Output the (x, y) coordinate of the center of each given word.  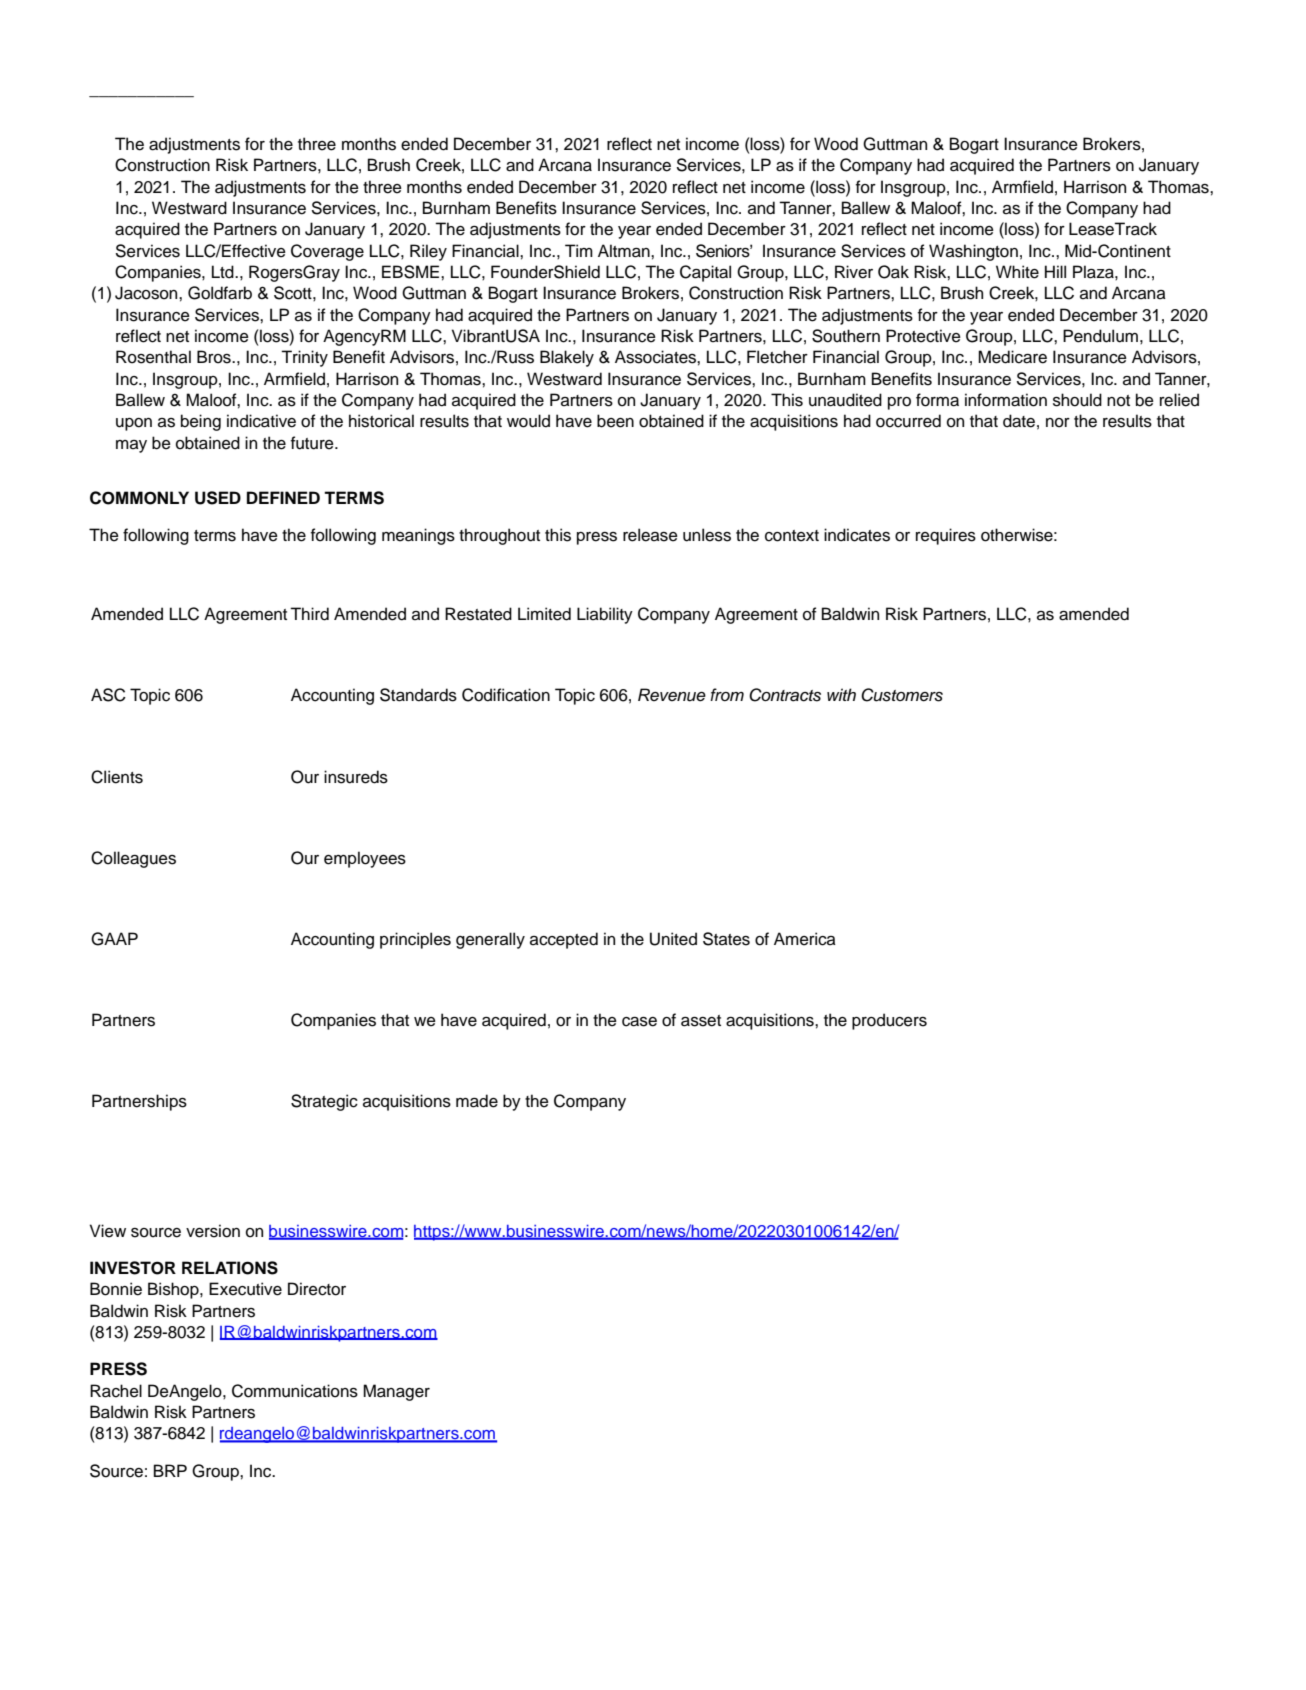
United (673, 939)
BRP (170, 1470)
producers (889, 1021)
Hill (1055, 271)
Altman (625, 251)
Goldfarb (220, 293)
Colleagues (133, 859)
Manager (396, 1392)
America (805, 939)
